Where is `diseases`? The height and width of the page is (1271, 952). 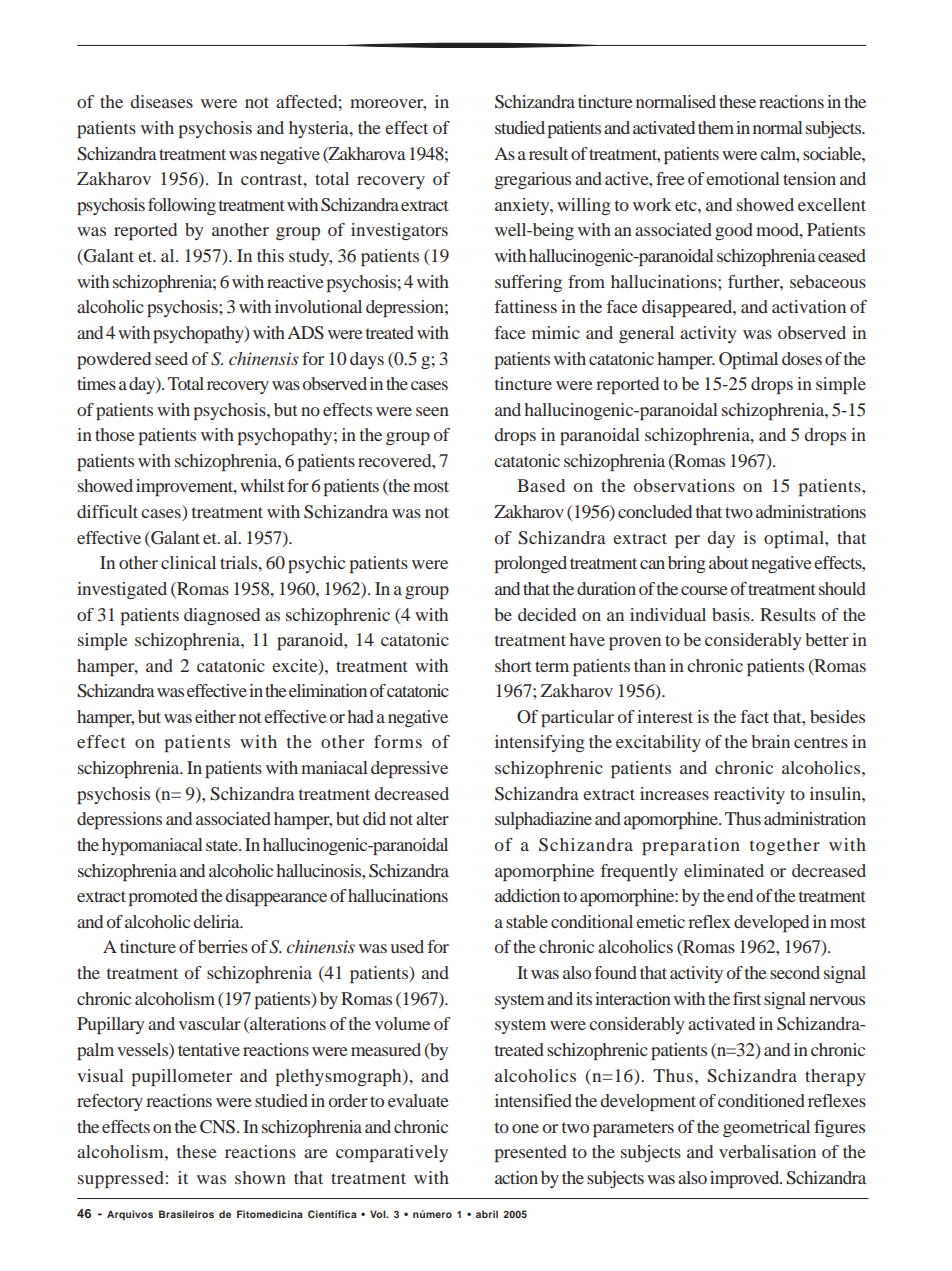
diseases is located at coordinates (161, 101).
